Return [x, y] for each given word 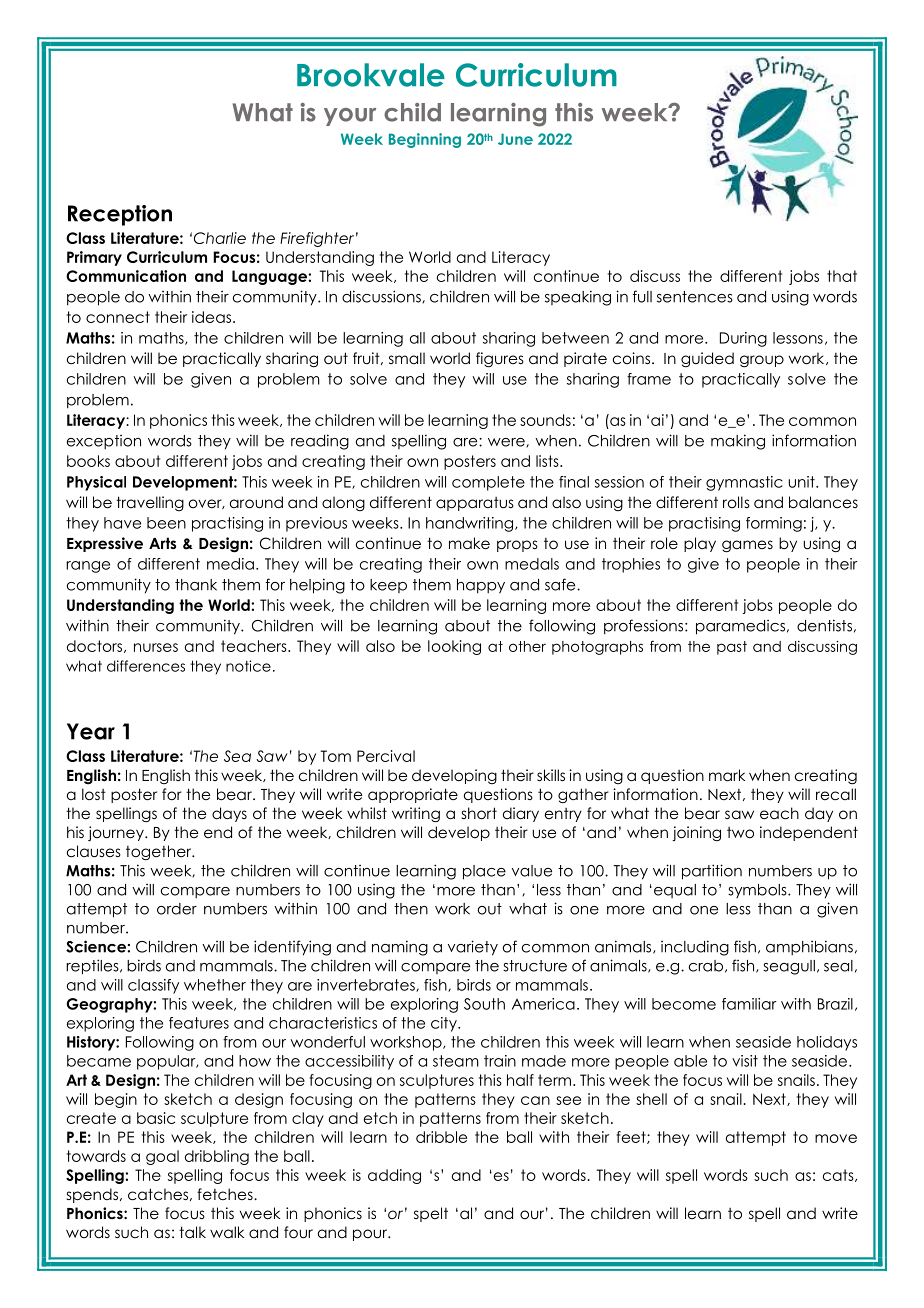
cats [839, 1175]
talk [192, 1232]
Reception [120, 215]
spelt [431, 1214]
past [732, 648]
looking [454, 647]
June [515, 139]
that [842, 276]
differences [146, 666]
